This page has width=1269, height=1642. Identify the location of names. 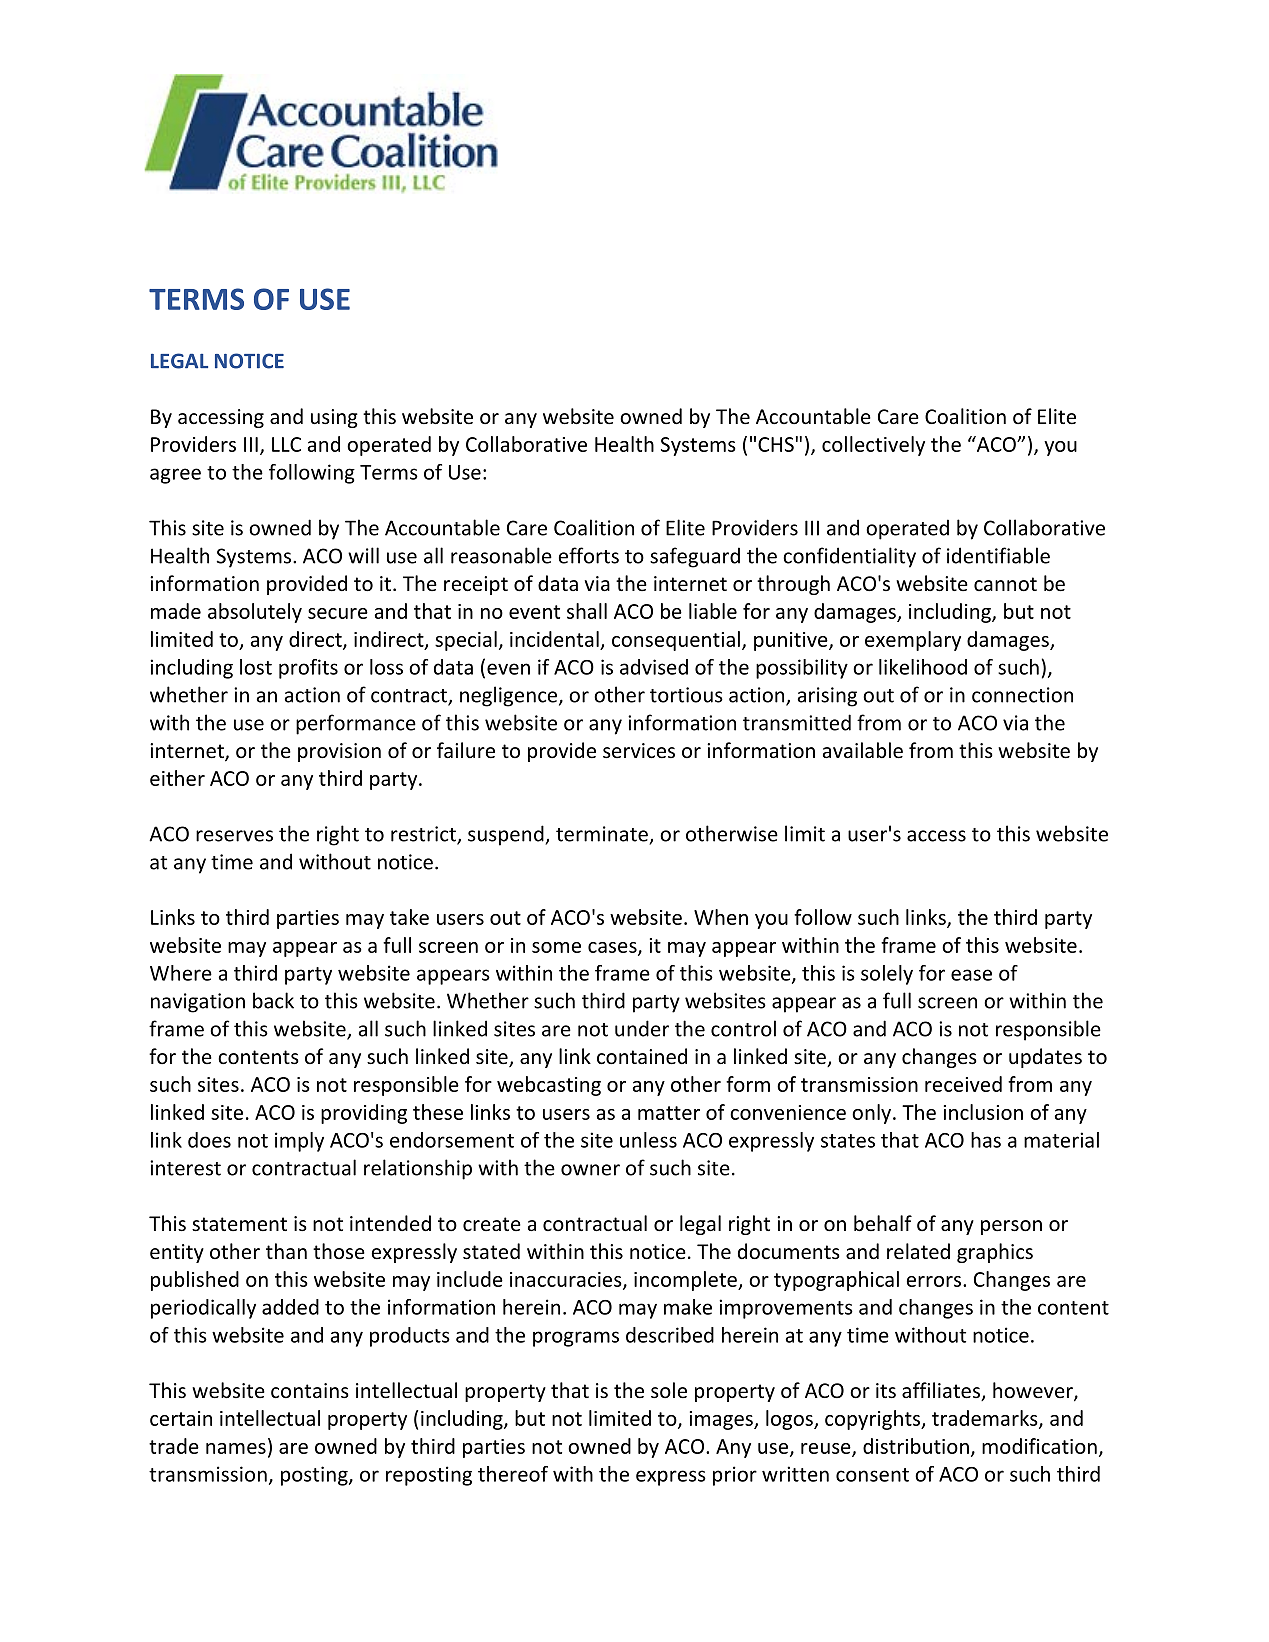
(236, 1448).
